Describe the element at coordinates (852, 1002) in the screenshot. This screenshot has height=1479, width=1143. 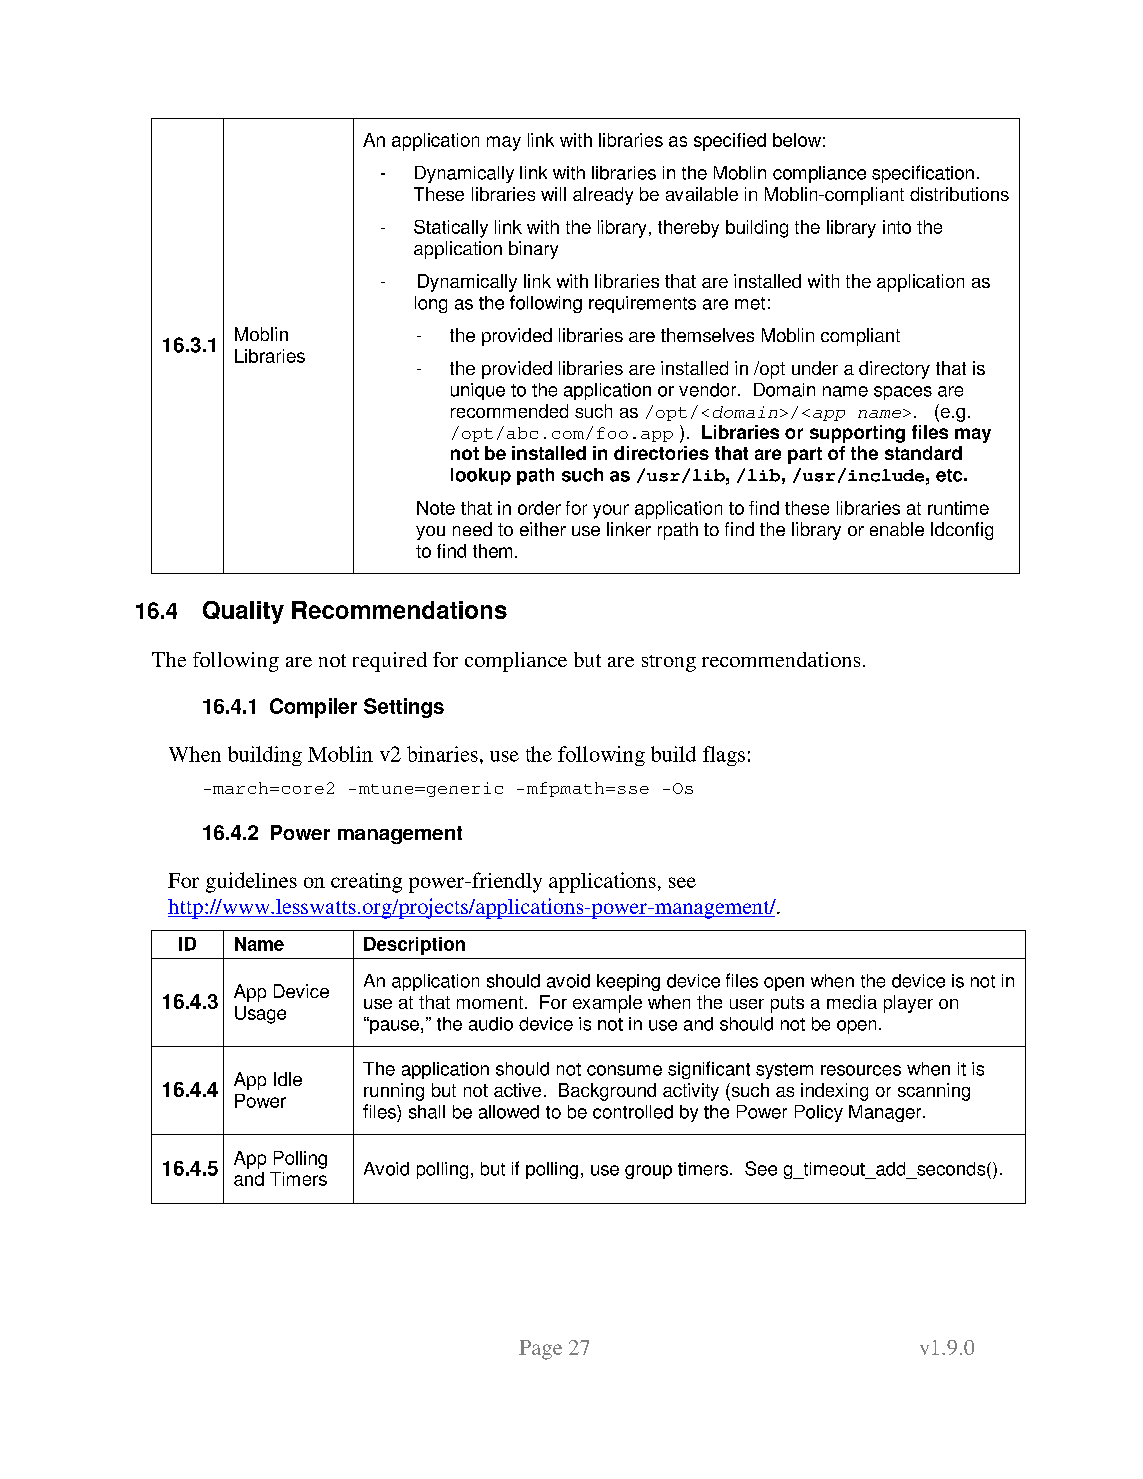
I see `media` at that location.
